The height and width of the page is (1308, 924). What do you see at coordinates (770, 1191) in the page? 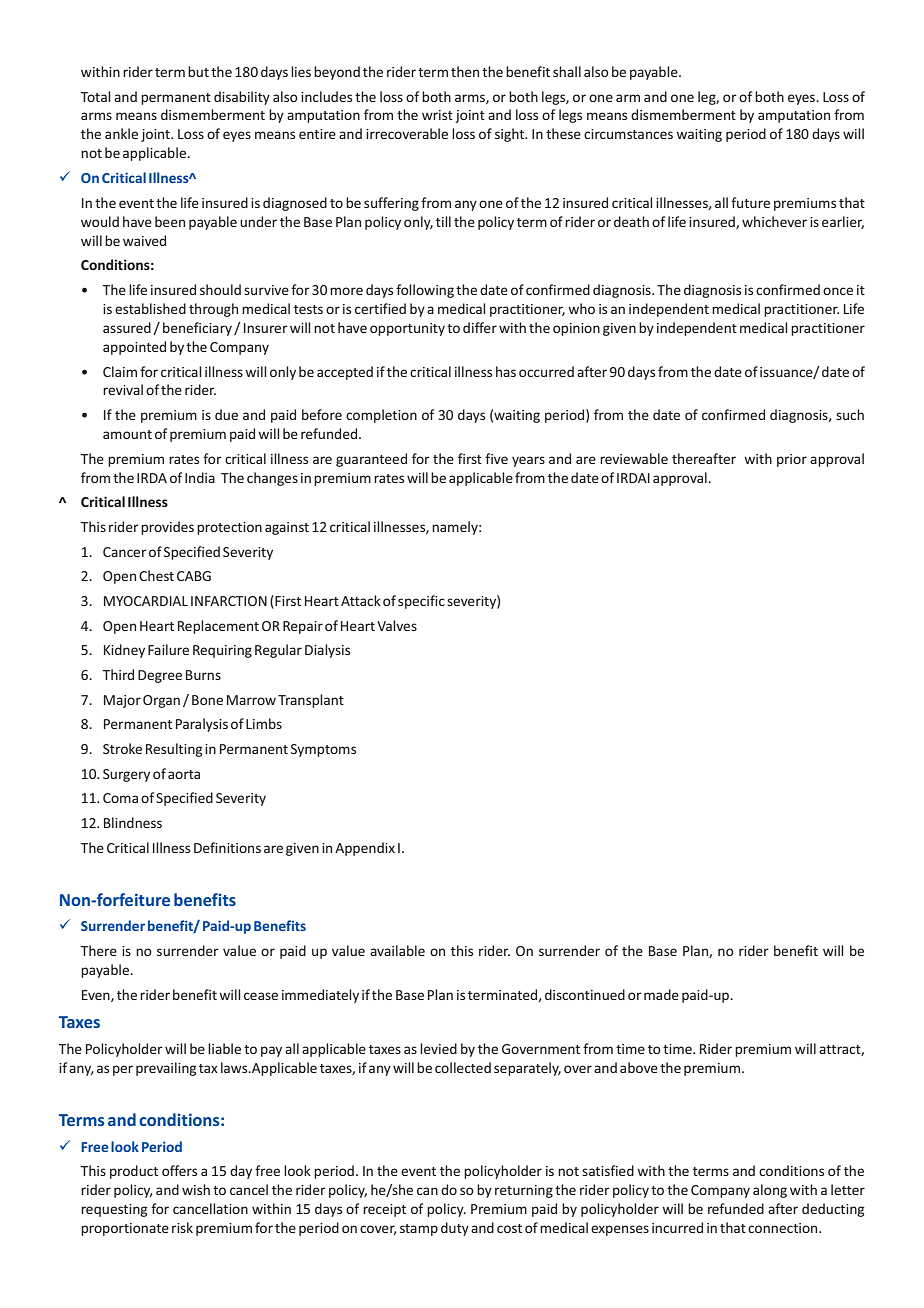
I see `along` at bounding box center [770, 1191].
